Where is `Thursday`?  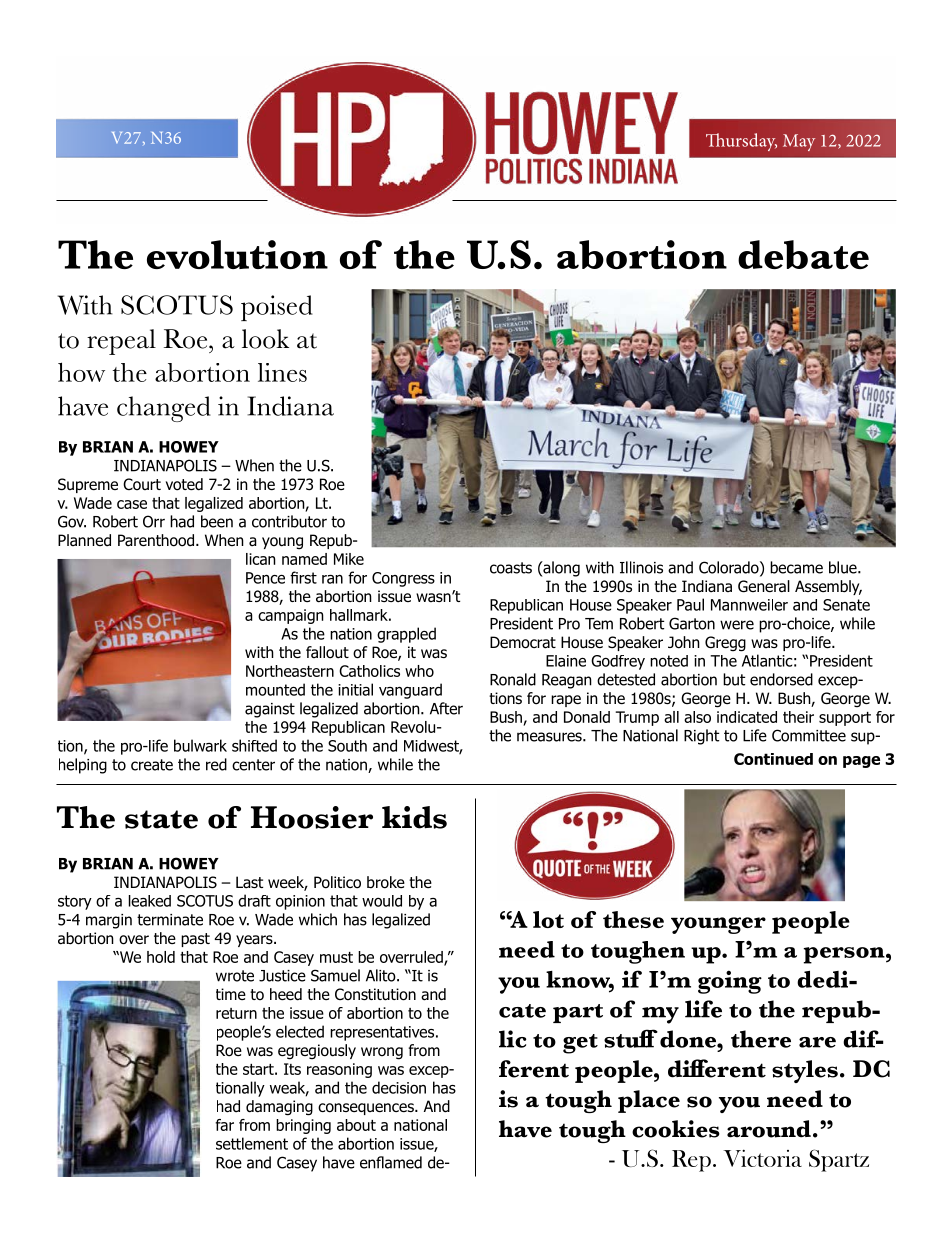
Thursday is located at coordinates (741, 142).
